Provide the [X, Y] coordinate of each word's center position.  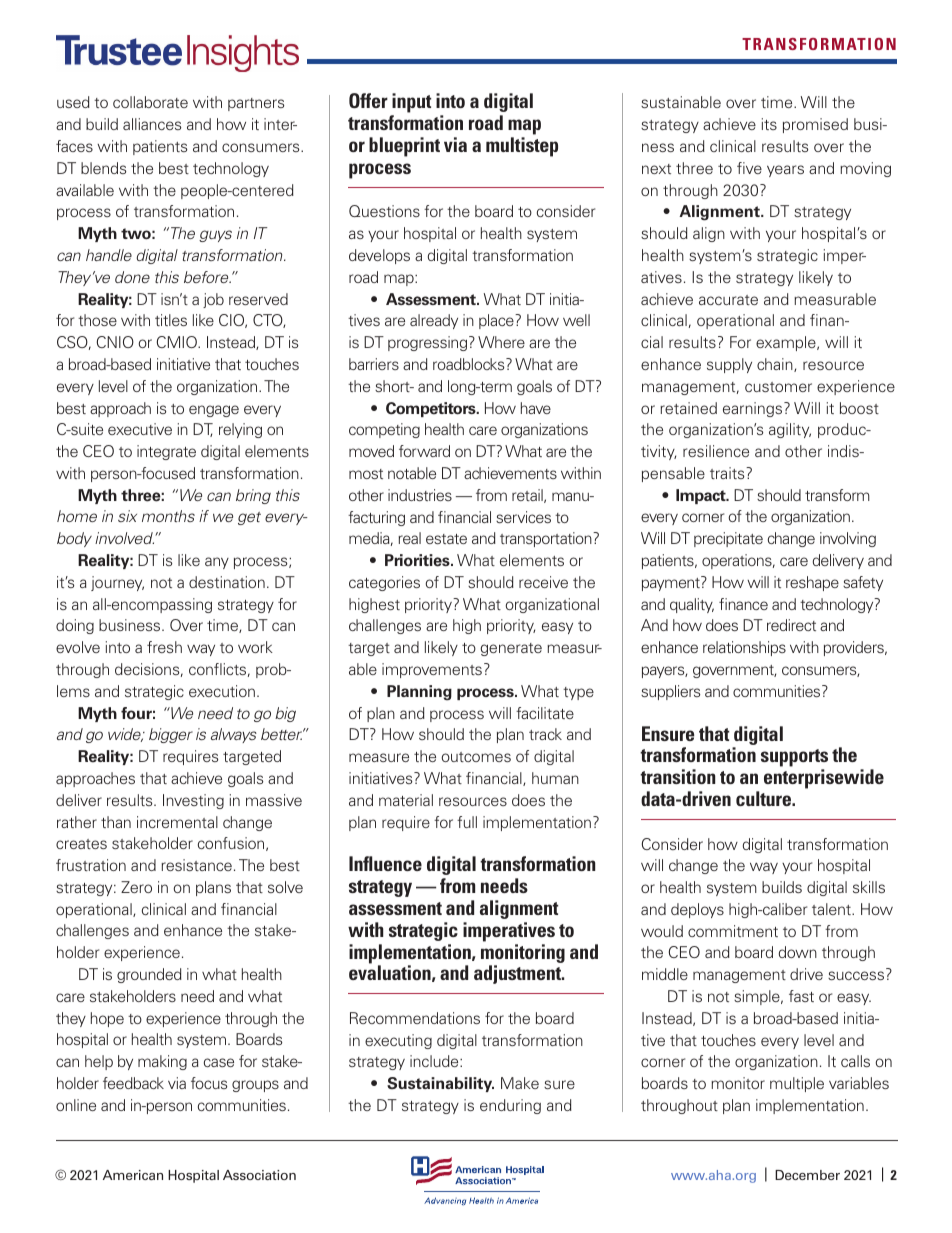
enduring [510, 1106]
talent [832, 909]
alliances [152, 124]
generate [511, 649]
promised [815, 125]
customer [778, 387]
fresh [164, 647]
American [133, 1175]
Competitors [432, 409]
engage [214, 411]
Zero [136, 887]
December [807, 1175]
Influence [385, 863]
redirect [791, 625]
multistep [522, 147]
